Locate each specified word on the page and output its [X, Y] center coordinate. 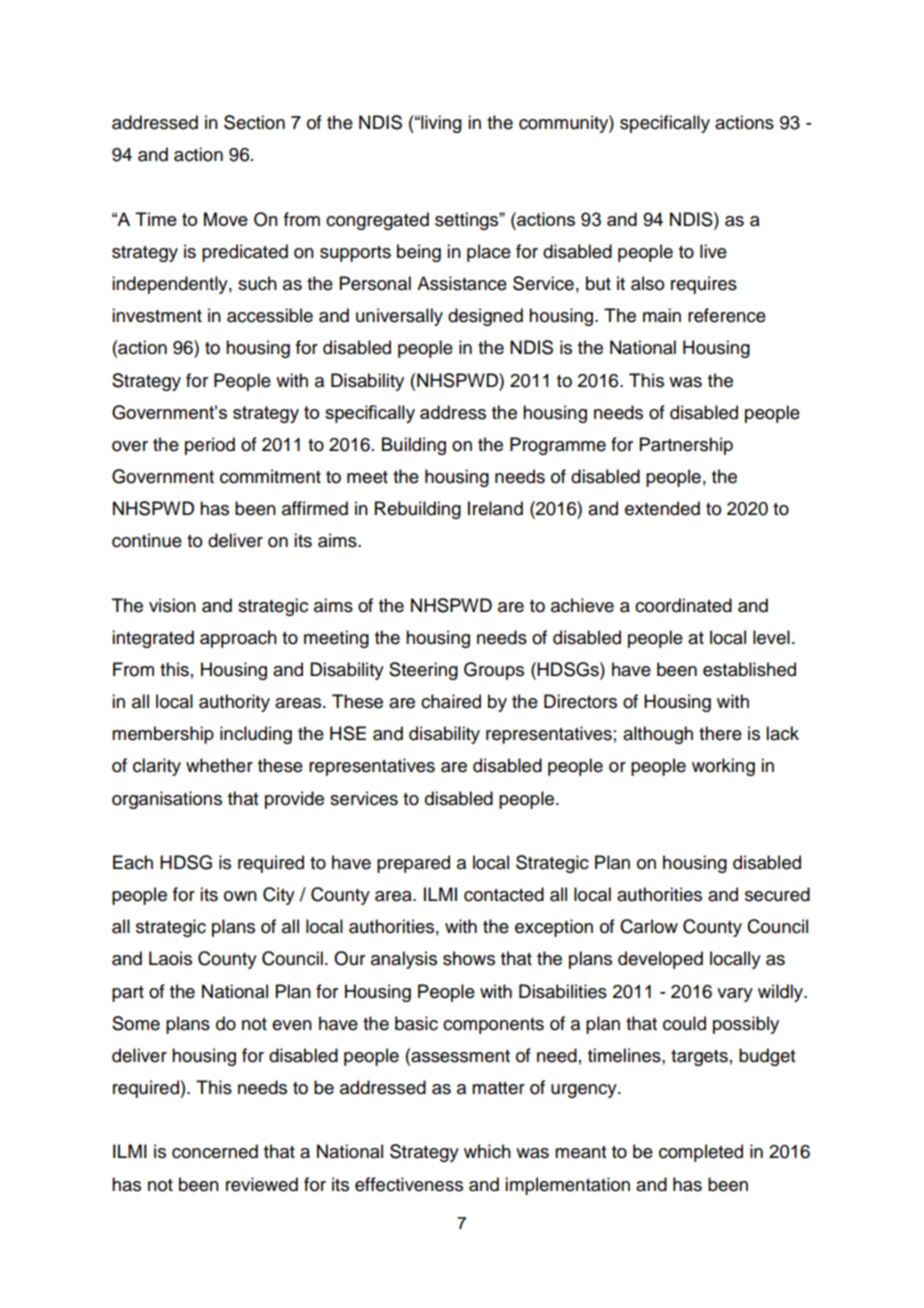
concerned [215, 1151]
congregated [377, 221]
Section [254, 122]
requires [704, 285]
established [749, 669]
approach [238, 639]
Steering [423, 671]
